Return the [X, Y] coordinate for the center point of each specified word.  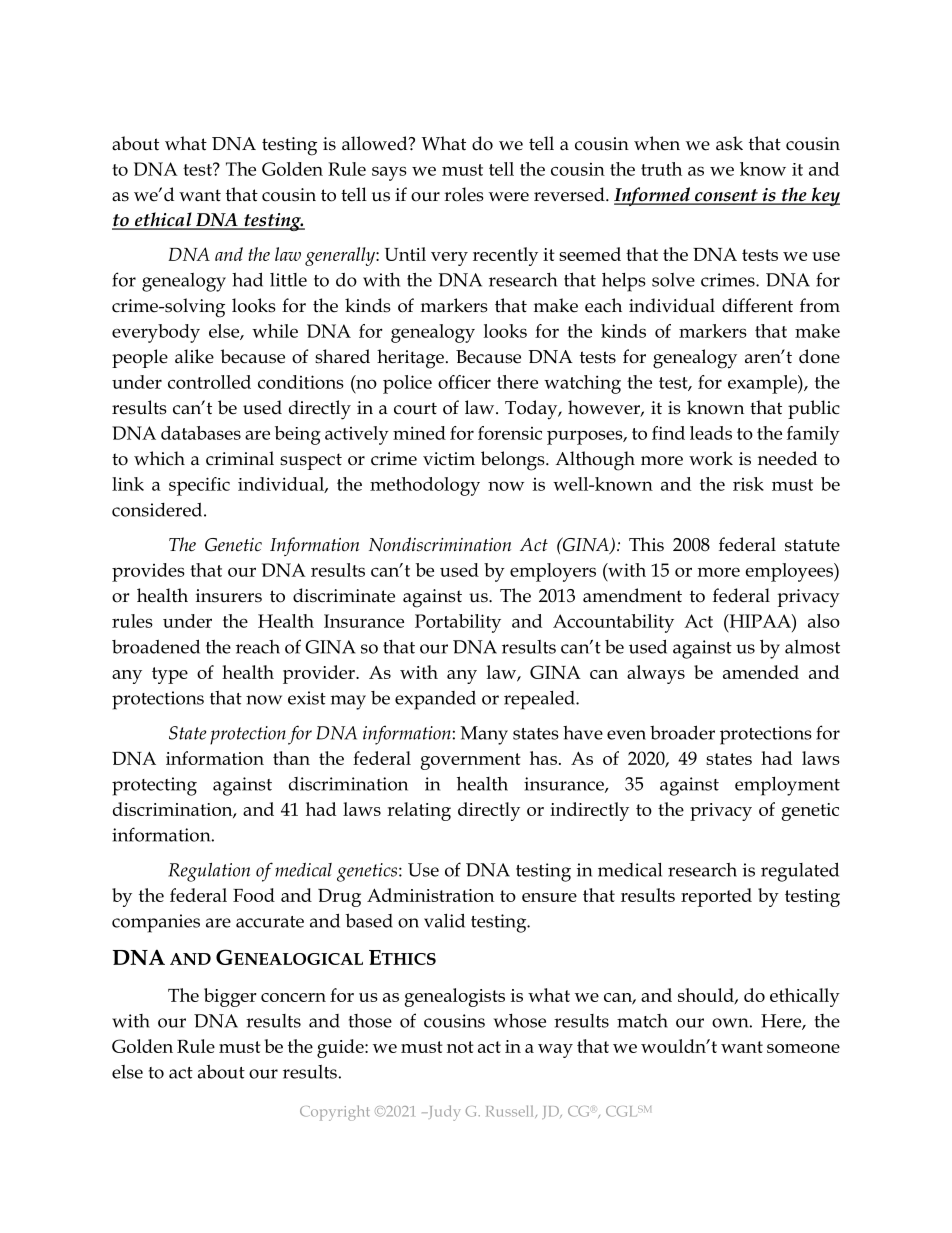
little [288, 280]
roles [464, 194]
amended [761, 672]
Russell [511, 1111]
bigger [230, 997]
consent [726, 196]
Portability [458, 623]
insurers [229, 596]
